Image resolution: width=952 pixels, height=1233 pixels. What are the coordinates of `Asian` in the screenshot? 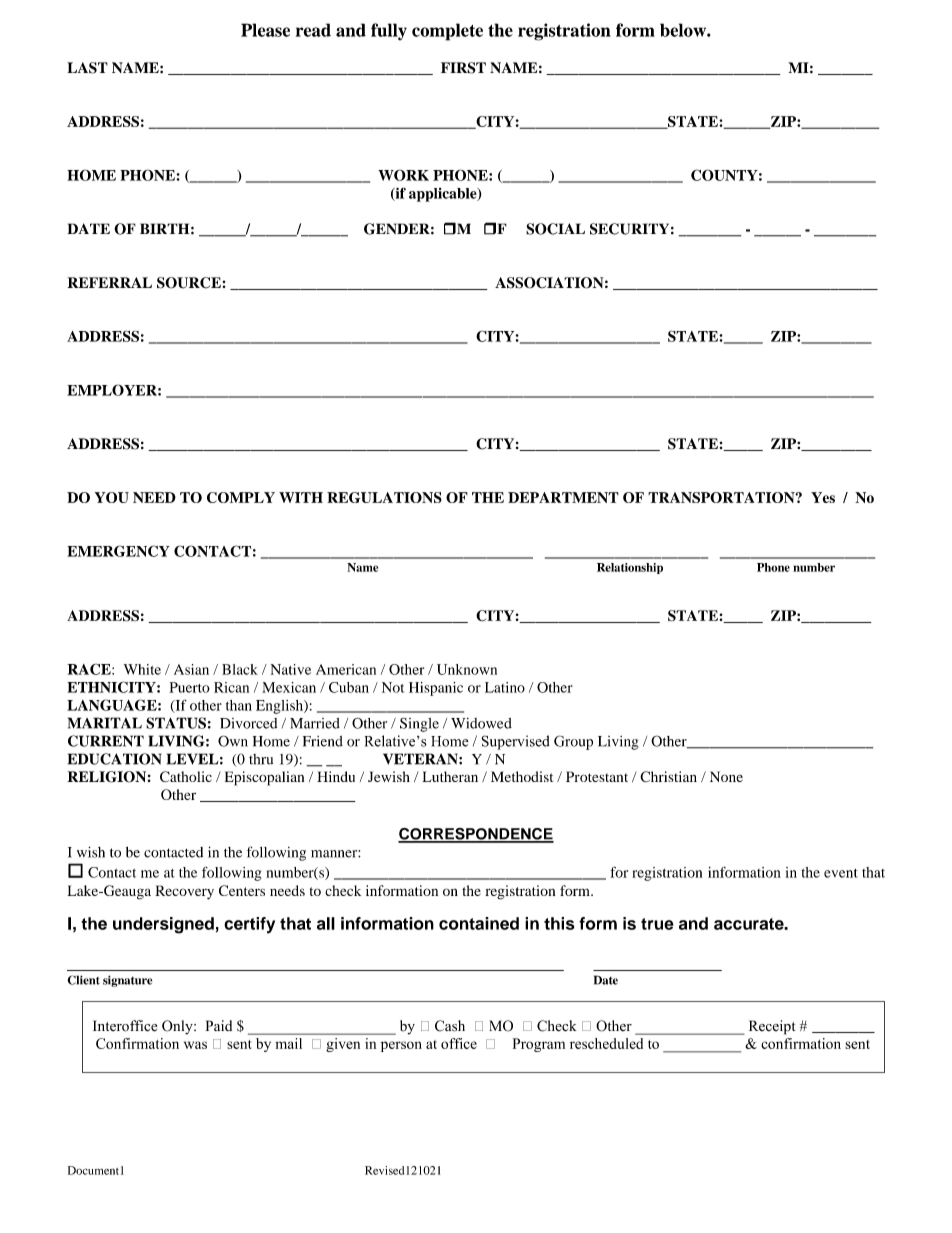 It's located at (191, 669).
